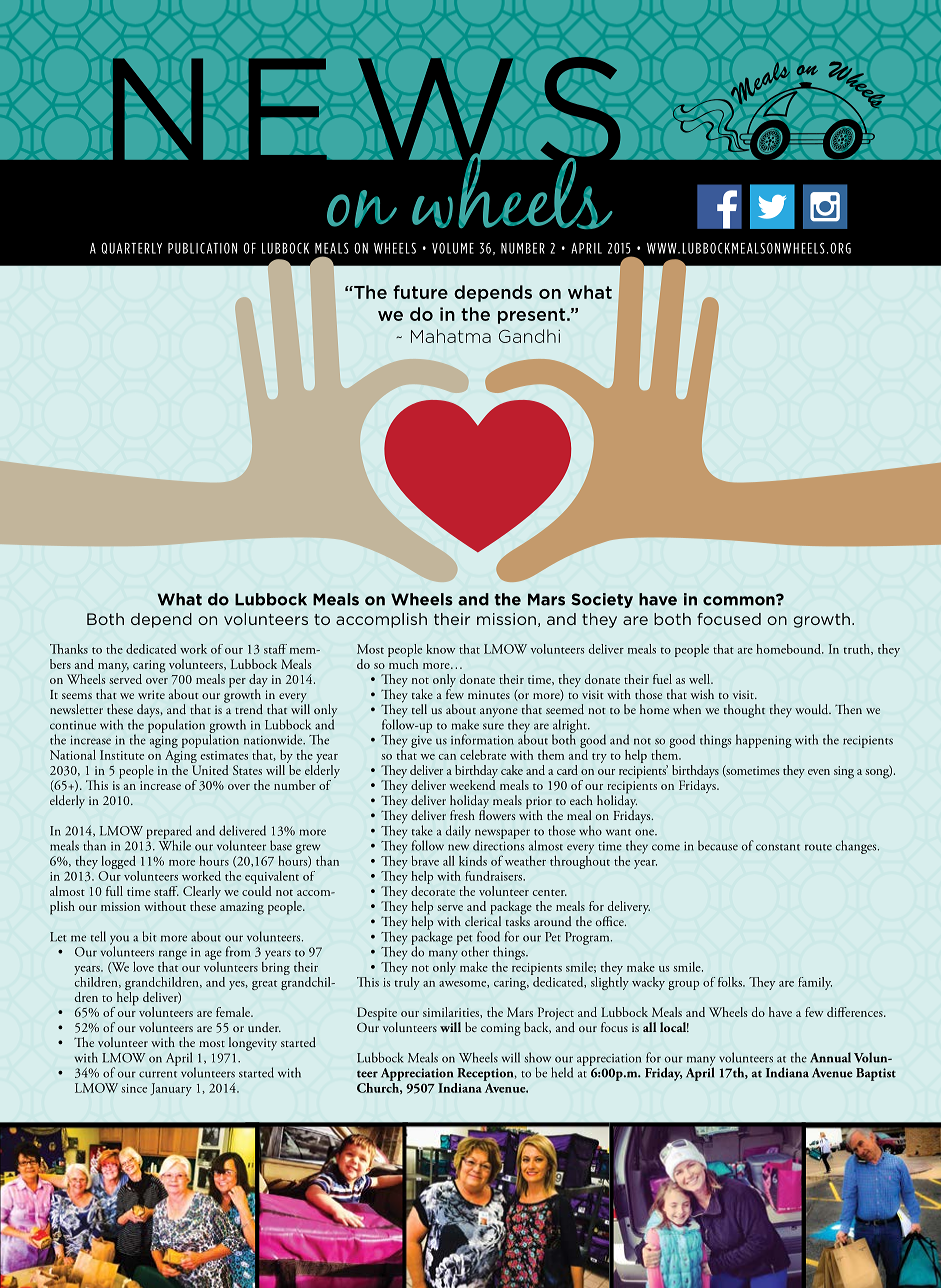  Describe the element at coordinates (249, 709) in the document. I see `trend` at that location.
